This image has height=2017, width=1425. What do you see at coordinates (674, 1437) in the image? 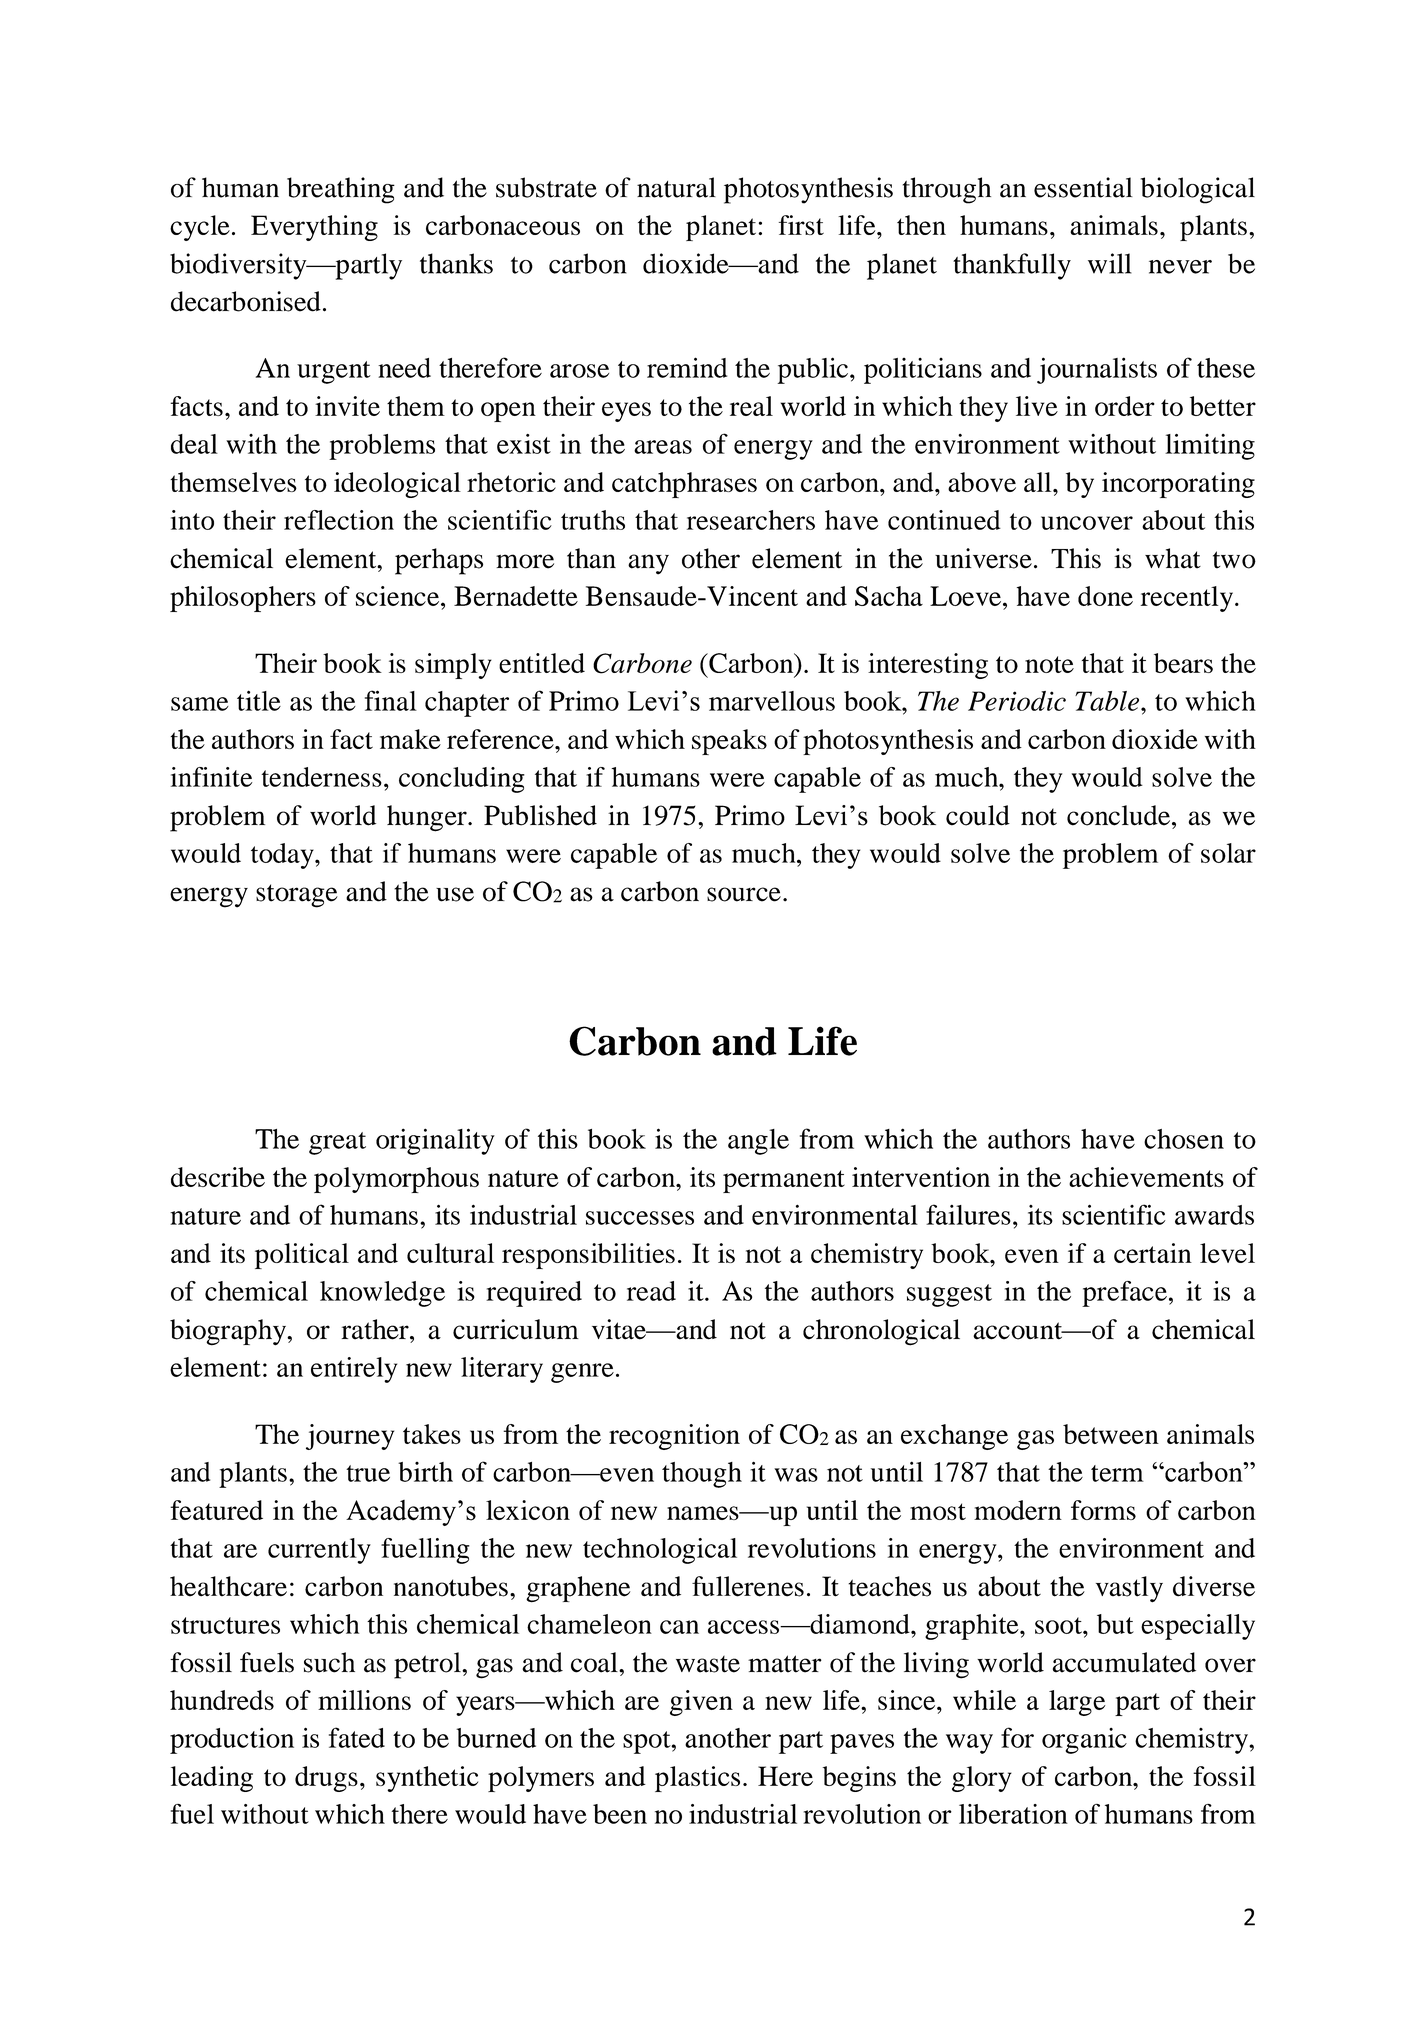
I see `recognition` at bounding box center [674, 1437].
